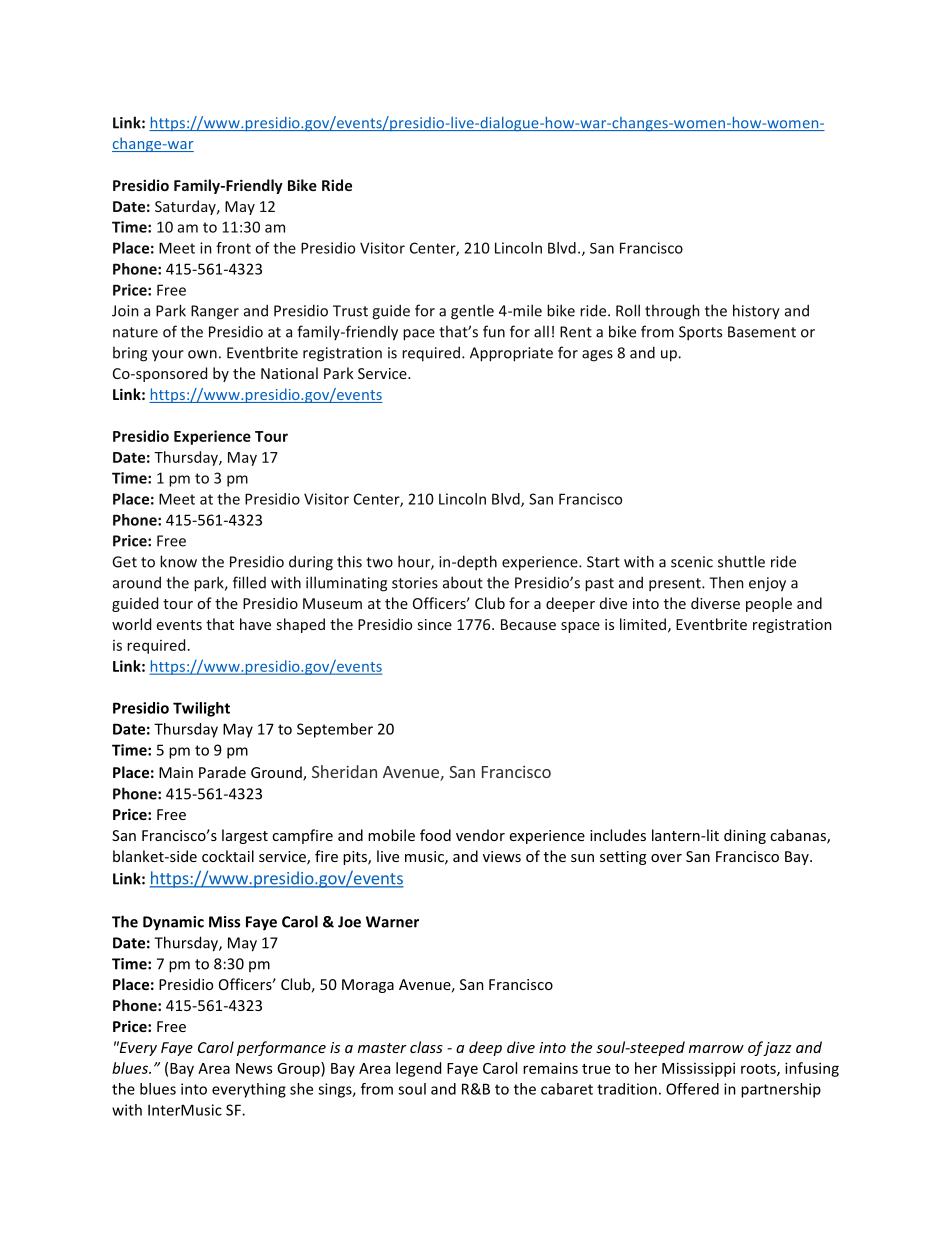 The height and width of the screenshot is (1233, 952). I want to click on Twilight, so click(201, 709).
